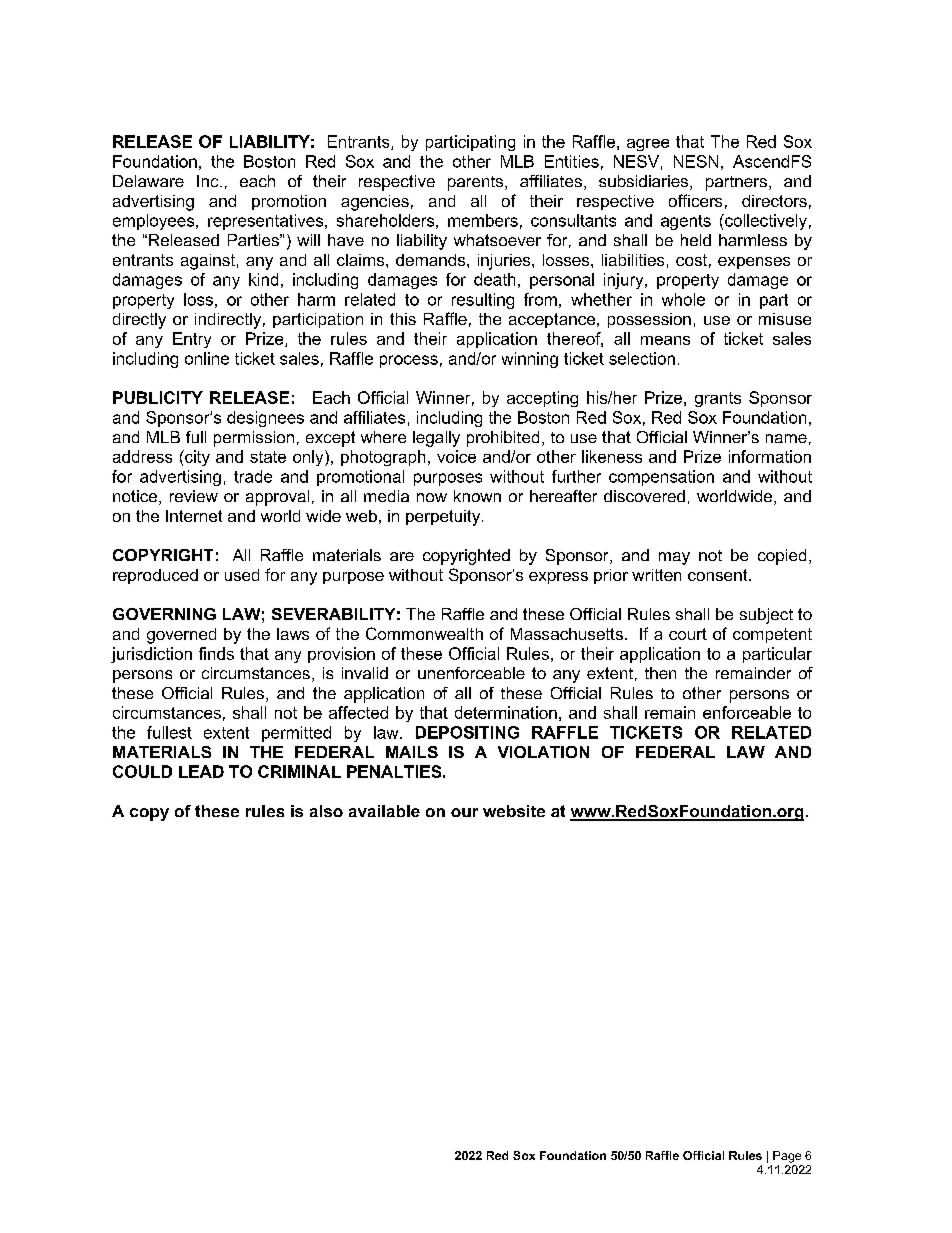 This screenshot has width=952, height=1233. Describe the element at coordinates (477, 183) in the screenshot. I see `parents` at that location.
